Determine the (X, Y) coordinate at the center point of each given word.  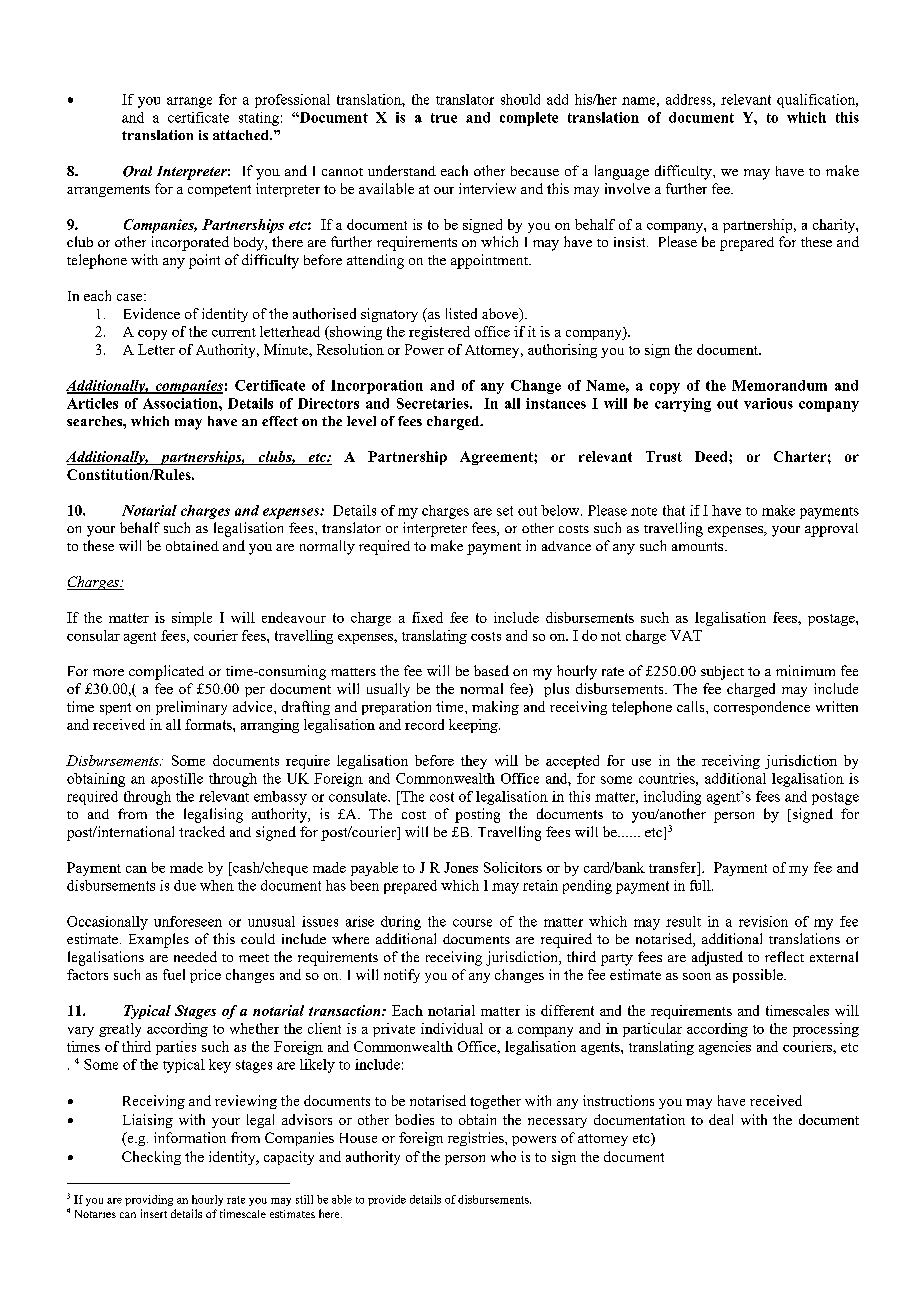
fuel (174, 974)
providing (149, 1200)
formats (209, 724)
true (444, 118)
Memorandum (779, 385)
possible (759, 976)
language (622, 172)
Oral (137, 171)
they (474, 762)
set (505, 511)
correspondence (762, 708)
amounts (699, 546)
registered (439, 333)
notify (402, 976)
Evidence (152, 313)
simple (192, 619)
